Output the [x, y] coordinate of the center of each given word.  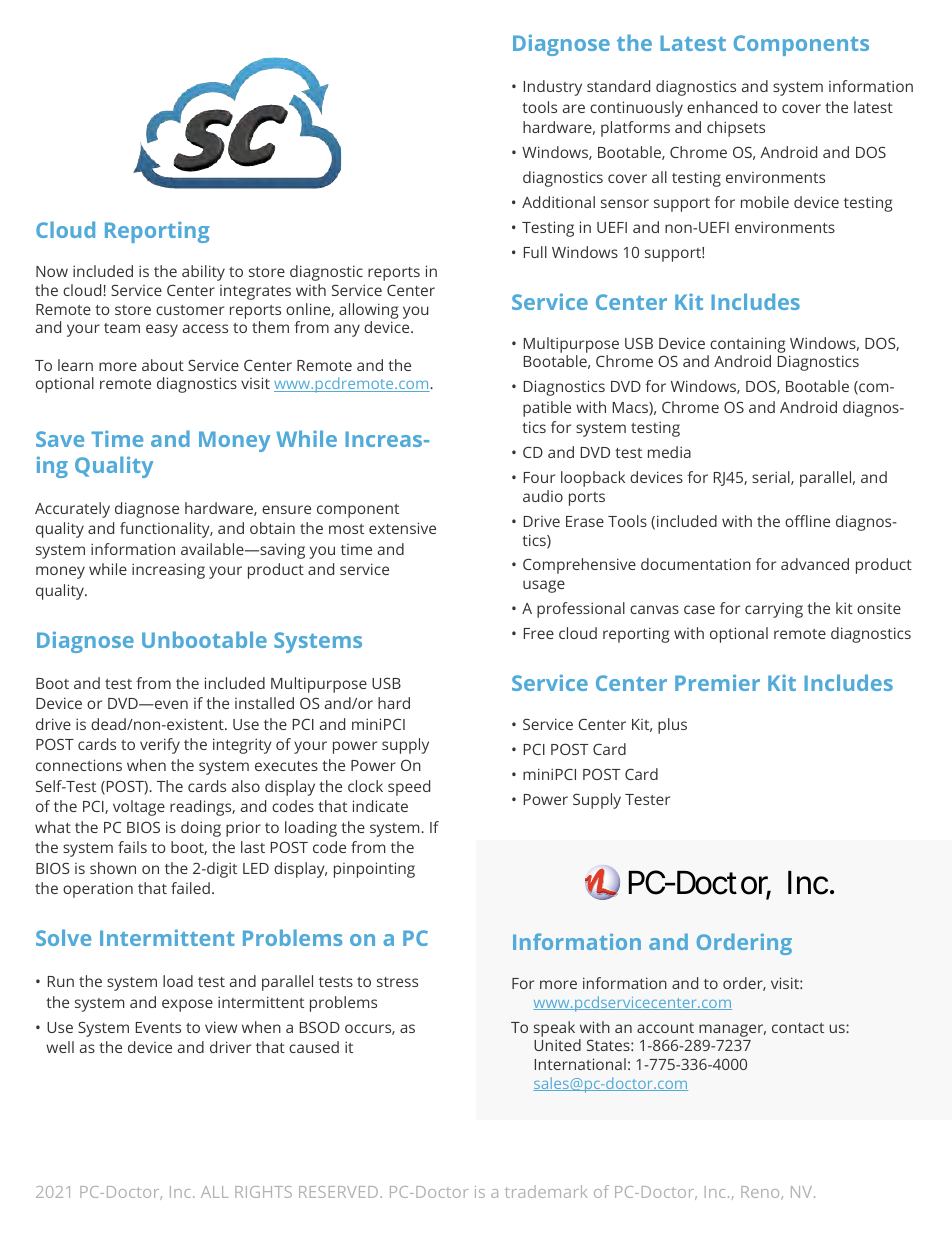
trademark [546, 1191]
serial [772, 478]
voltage [139, 808]
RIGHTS [263, 1192]
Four [539, 477]
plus [672, 726]
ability [203, 273]
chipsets [736, 129]
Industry [553, 88]
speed [409, 788]
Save [60, 439]
